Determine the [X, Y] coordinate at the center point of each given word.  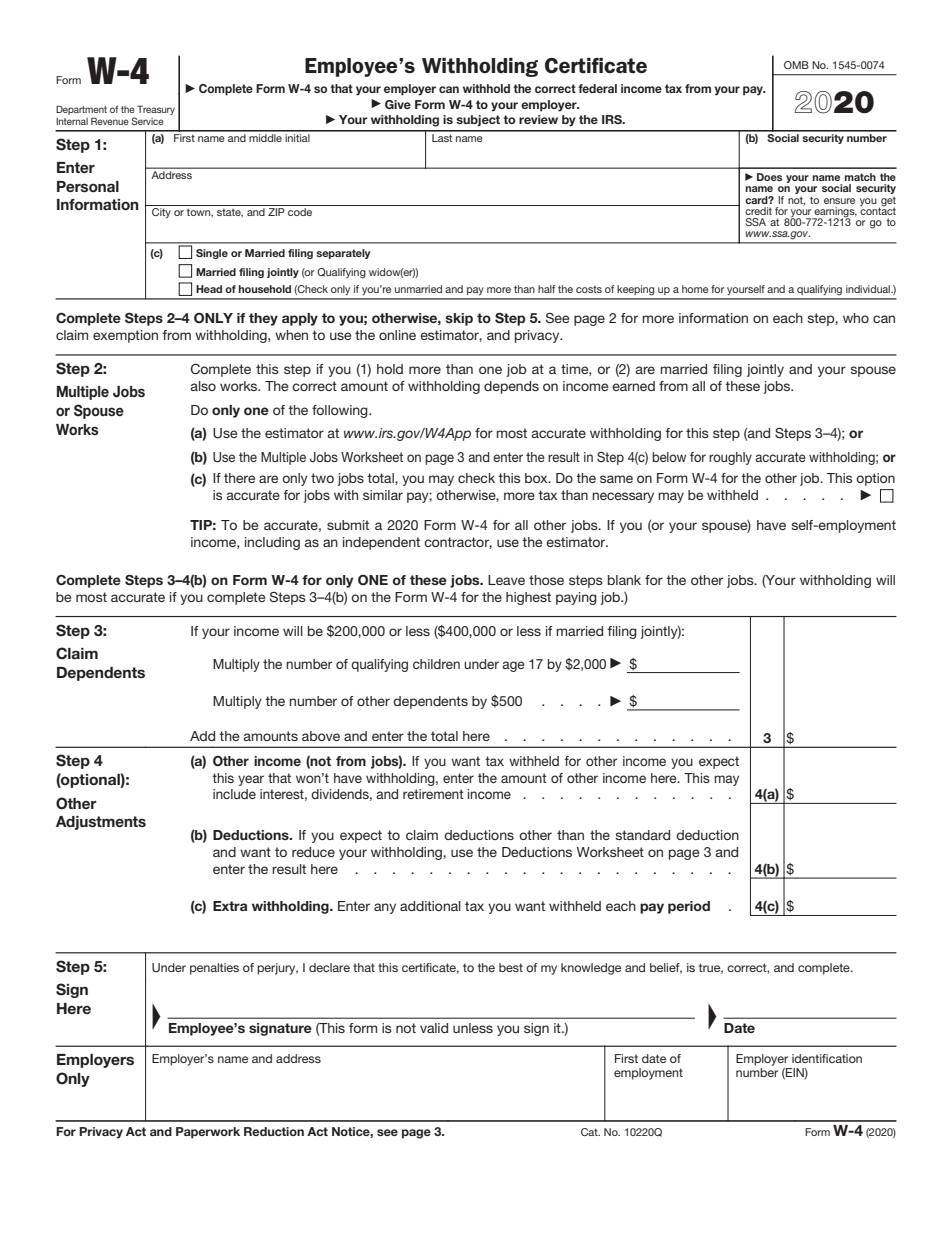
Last [442, 136]
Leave [506, 580]
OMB [796, 65]
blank [624, 580]
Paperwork [208, 1133]
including [272, 543]
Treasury [156, 110]
